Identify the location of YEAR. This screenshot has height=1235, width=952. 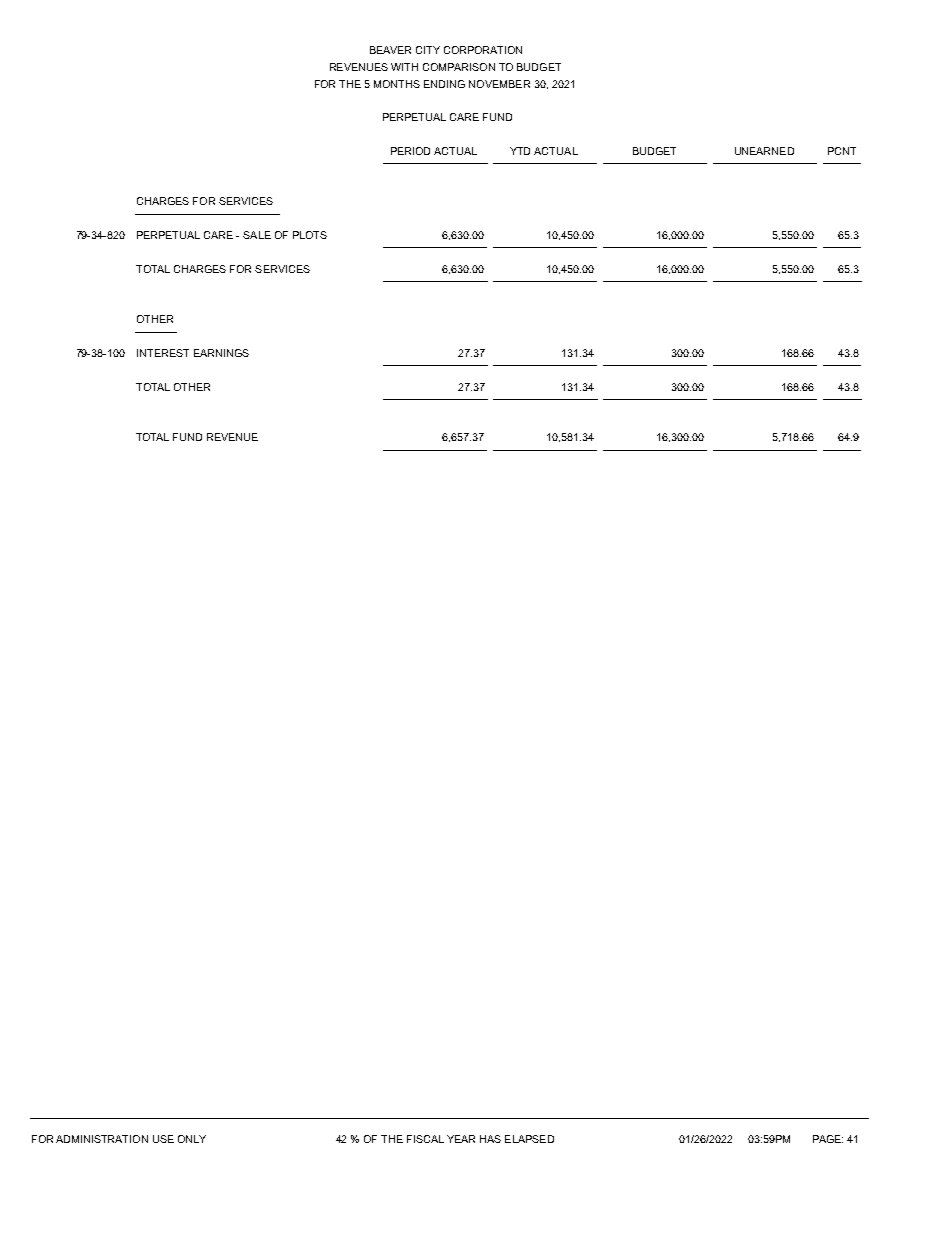
(461, 1139).
